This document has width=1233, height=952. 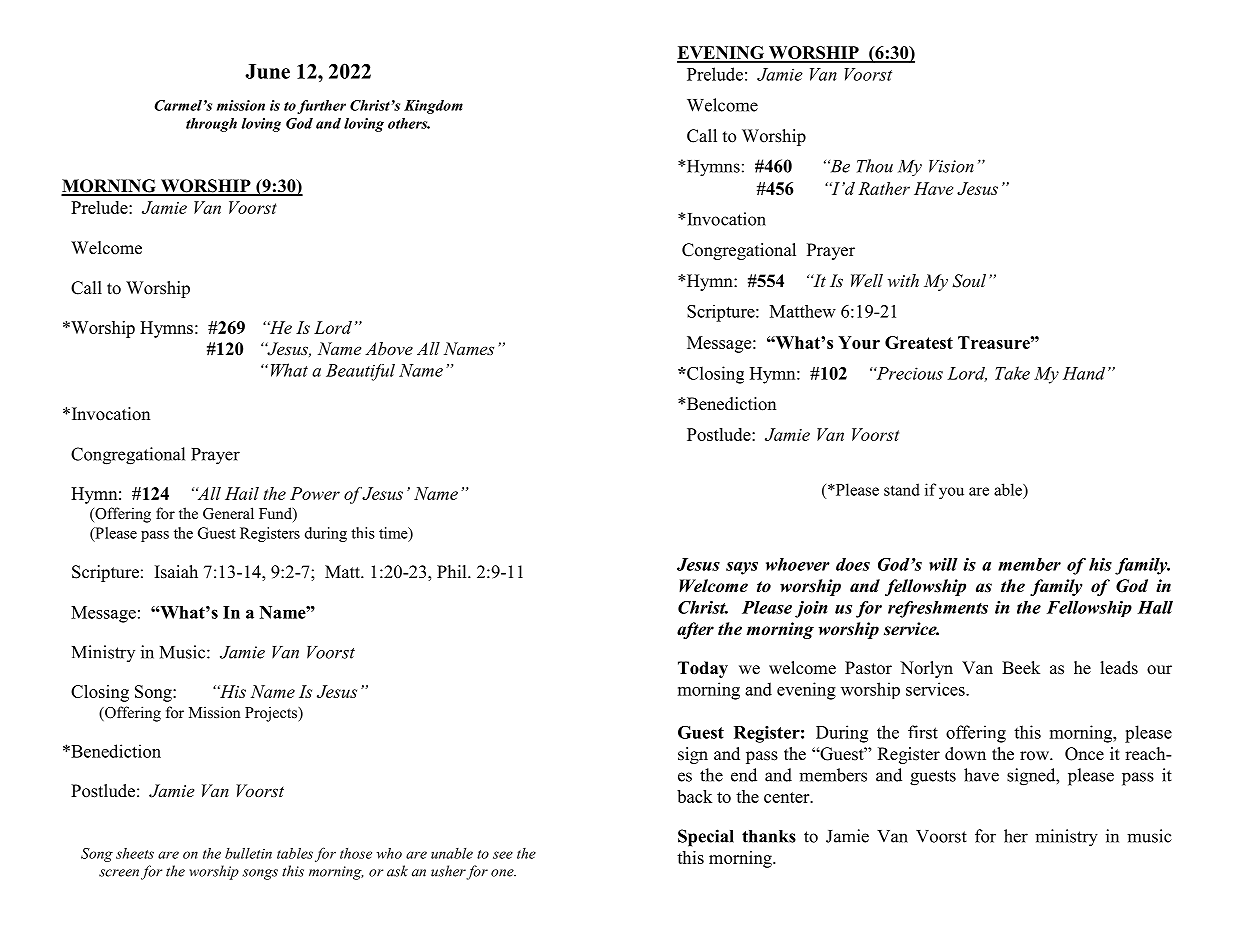 I want to click on leads, so click(x=1119, y=668).
